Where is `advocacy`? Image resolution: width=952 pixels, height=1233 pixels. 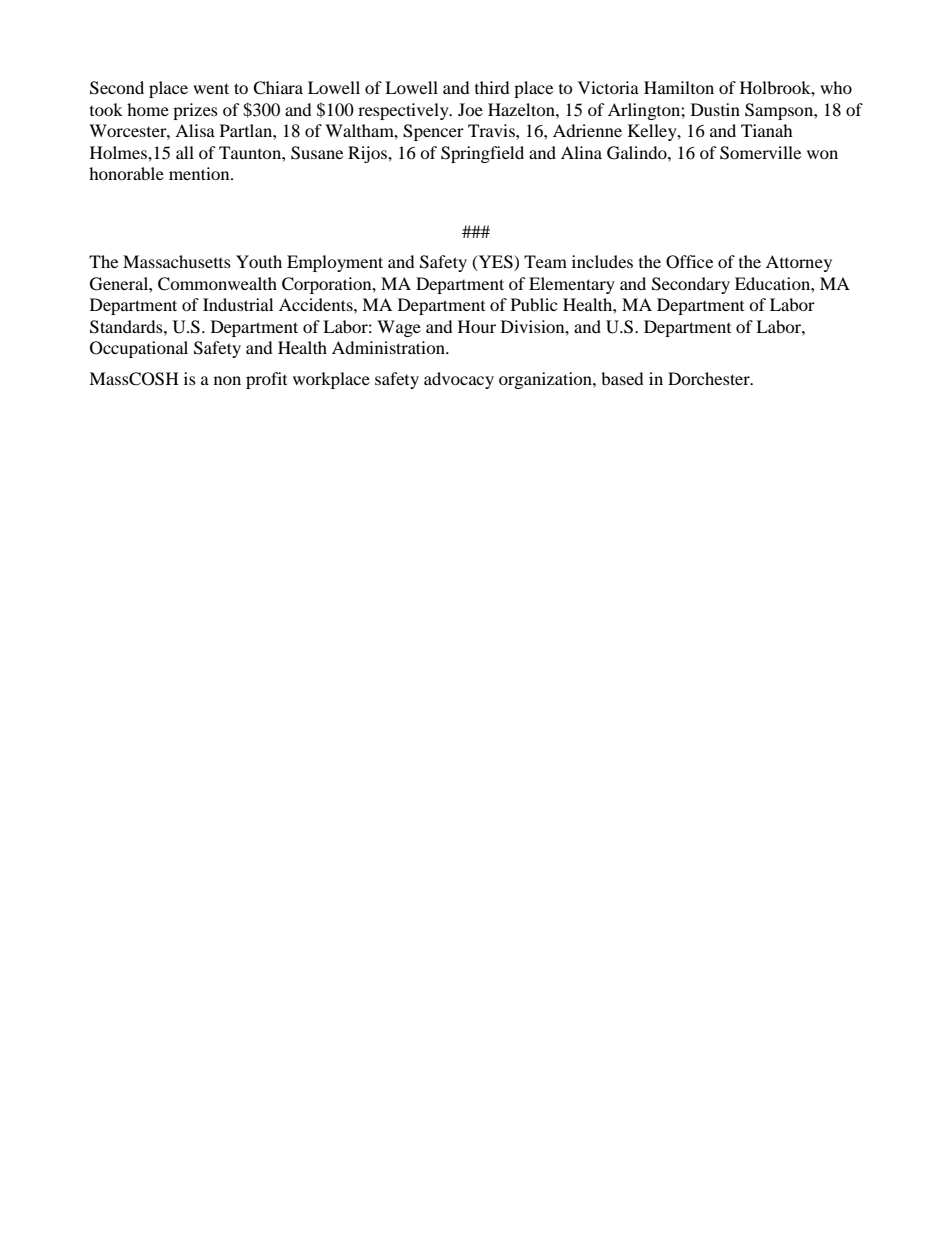 advocacy is located at coordinates (459, 380).
